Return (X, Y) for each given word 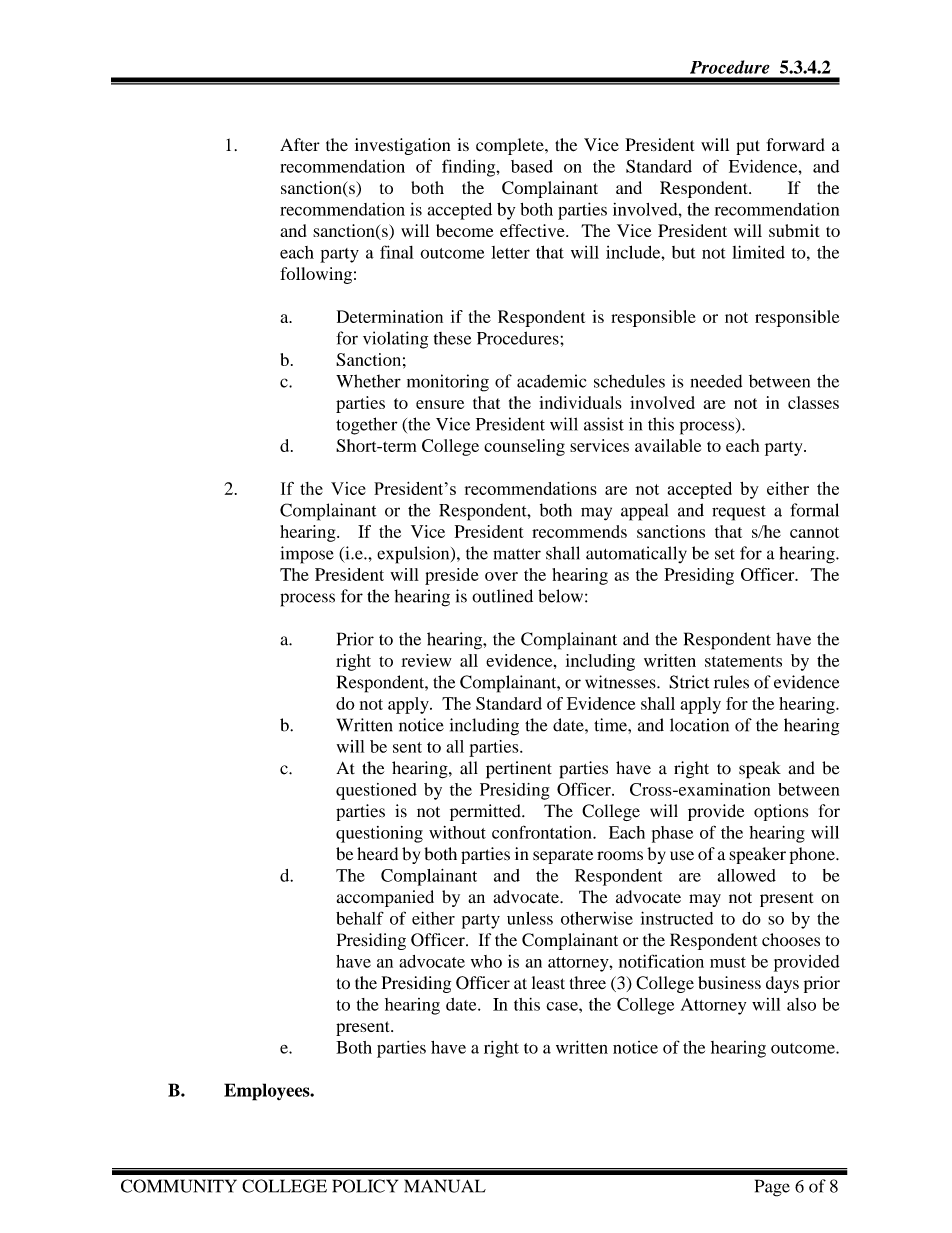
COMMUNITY (179, 1186)
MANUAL (445, 1186)
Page (772, 1188)
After (300, 144)
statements (743, 661)
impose (307, 555)
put (748, 147)
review (426, 660)
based (532, 166)
